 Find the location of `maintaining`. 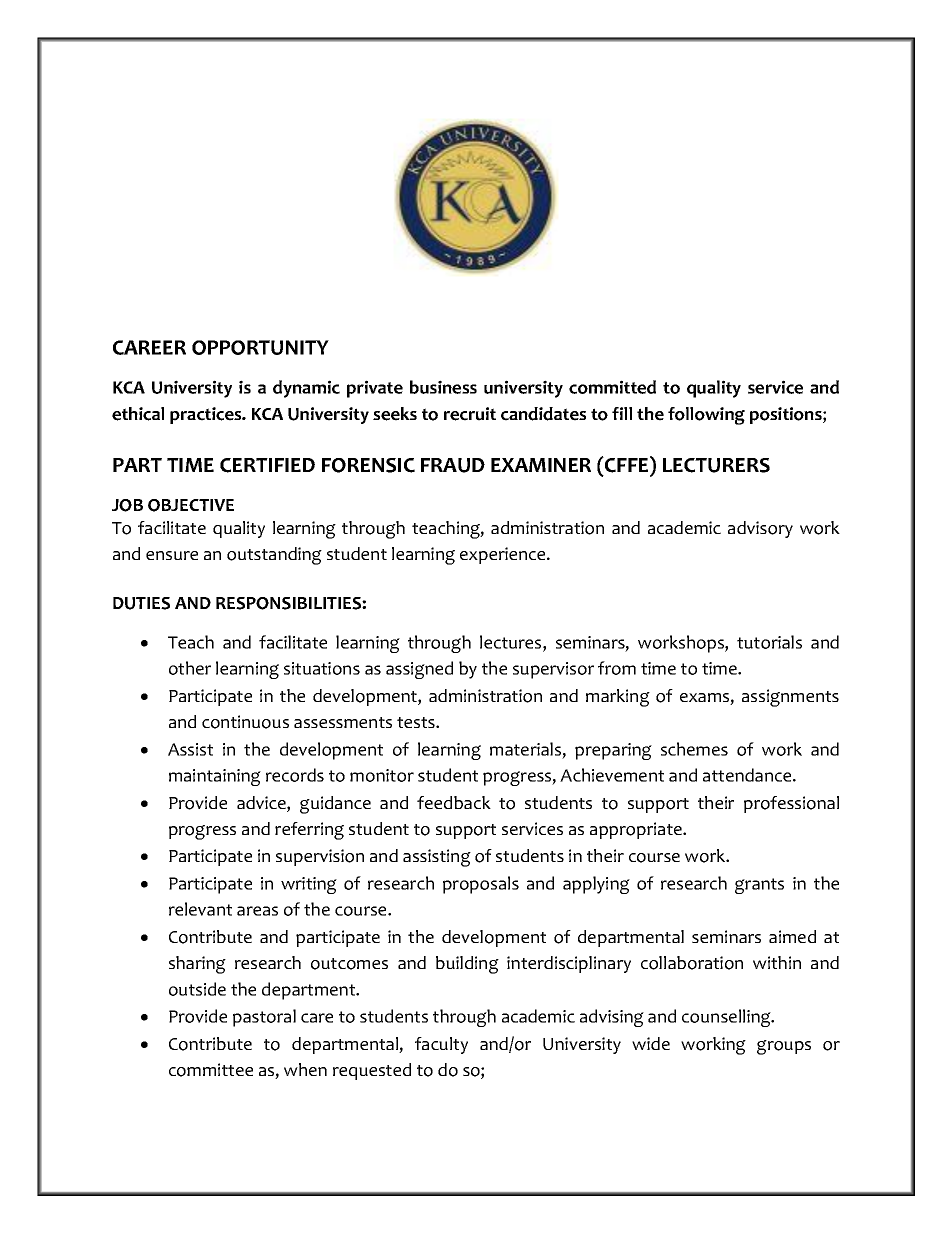

maintaining is located at coordinates (215, 777).
